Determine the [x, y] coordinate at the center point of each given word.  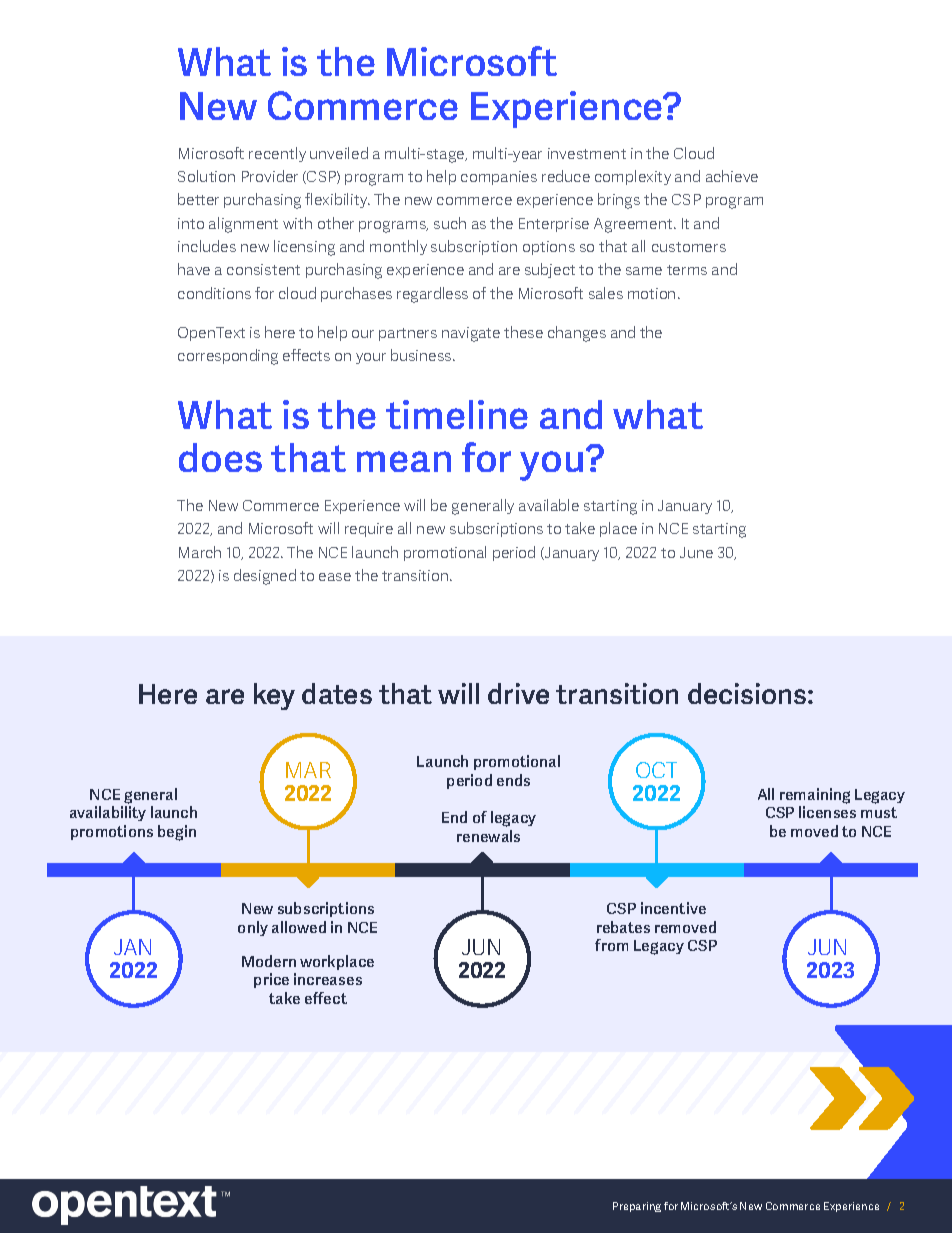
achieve [732, 176]
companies [499, 178]
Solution [206, 176]
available [549, 505]
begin [177, 833]
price [271, 980]
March [200, 552]
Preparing [637, 1207]
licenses [827, 812]
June [696, 552]
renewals [488, 836]
